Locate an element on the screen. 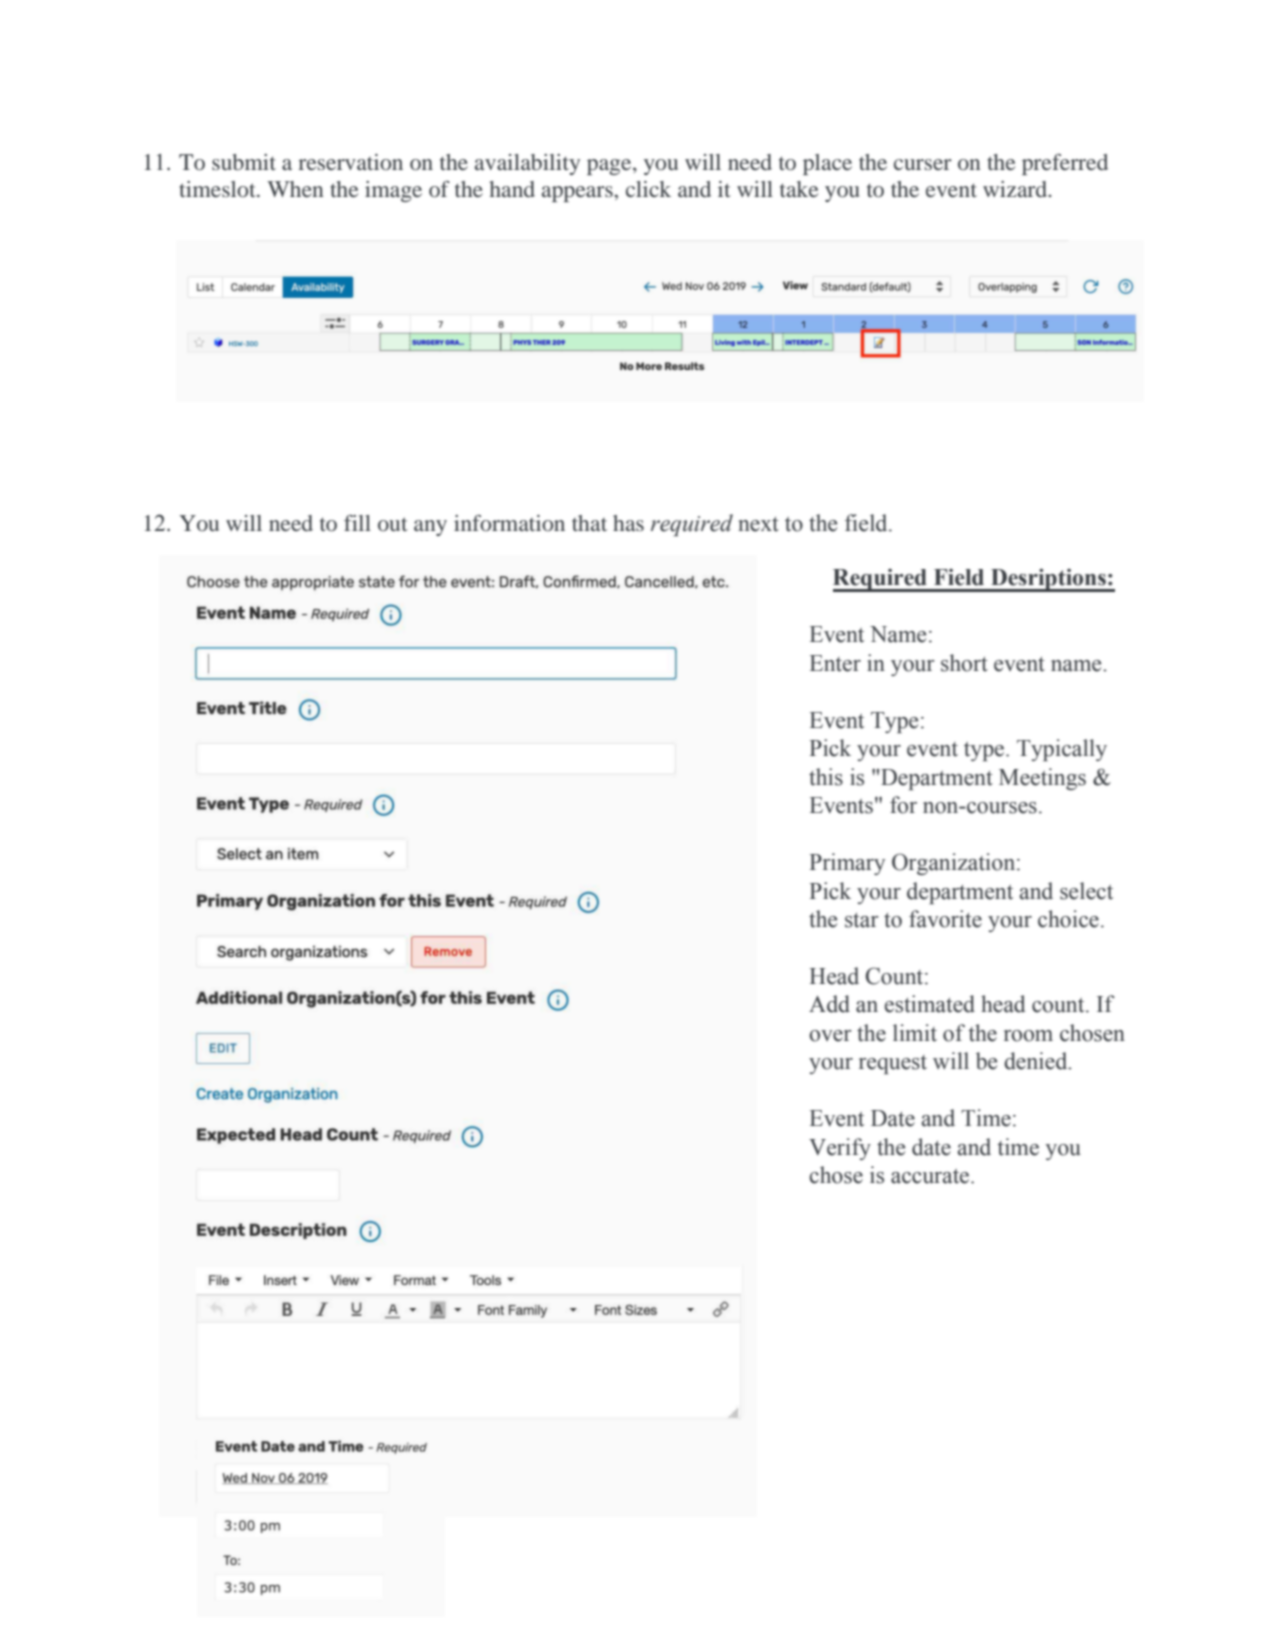 This screenshot has height=1632, width=1261. Enter is located at coordinates (835, 663).
